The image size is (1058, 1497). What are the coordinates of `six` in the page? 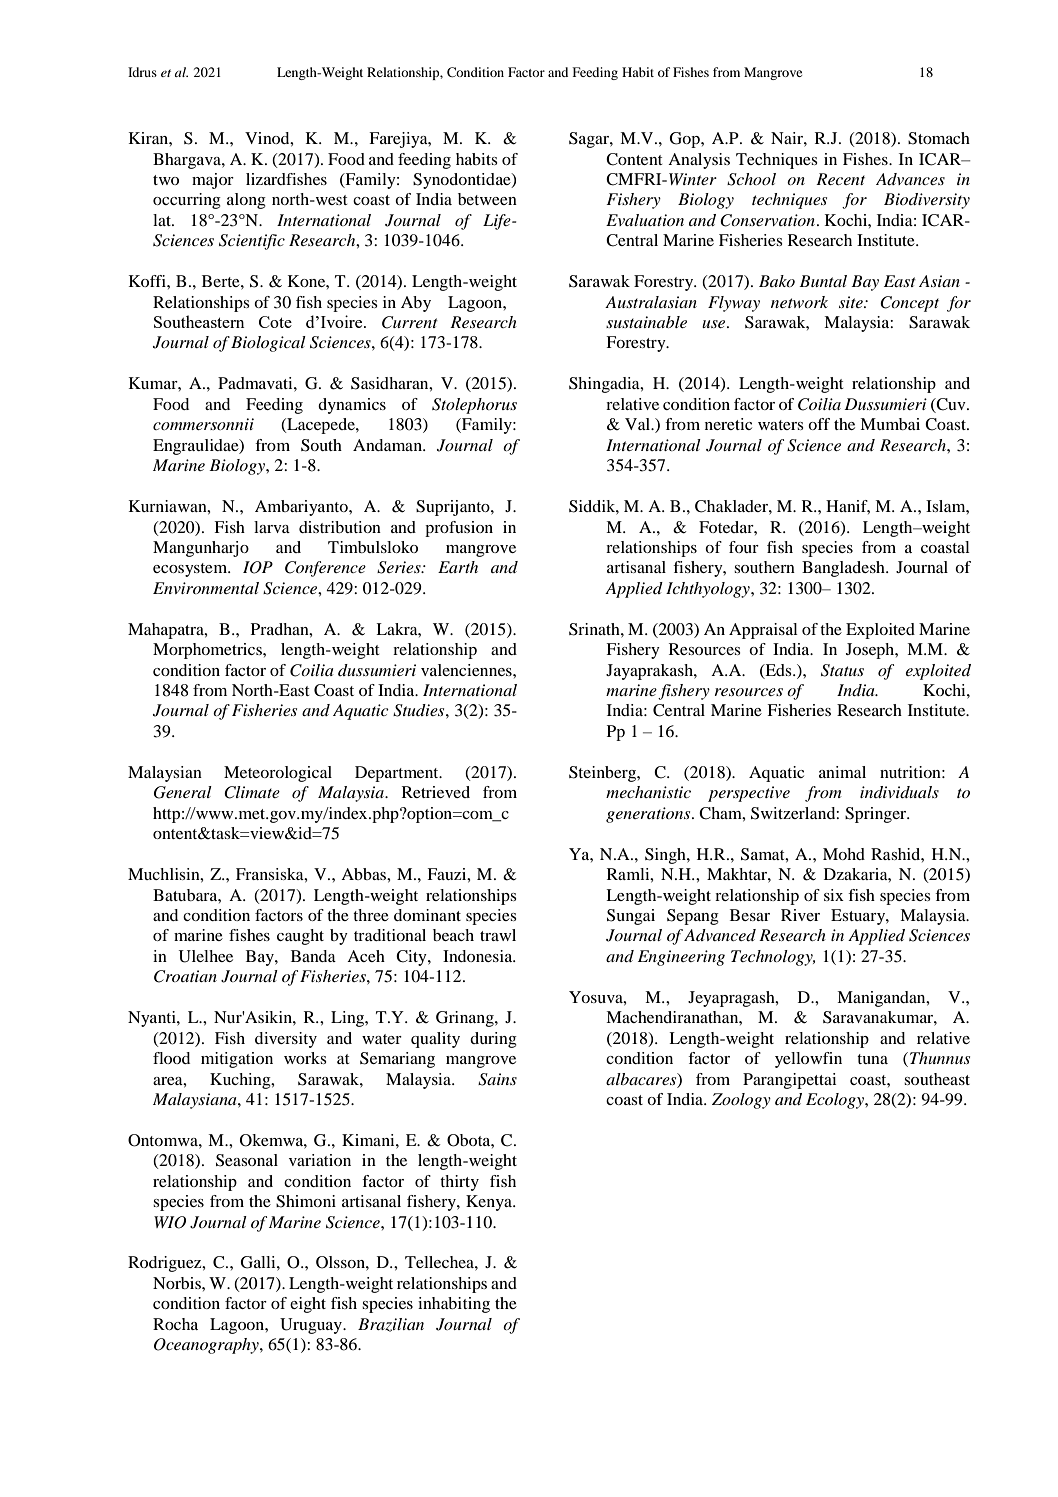 It's located at (834, 895).
